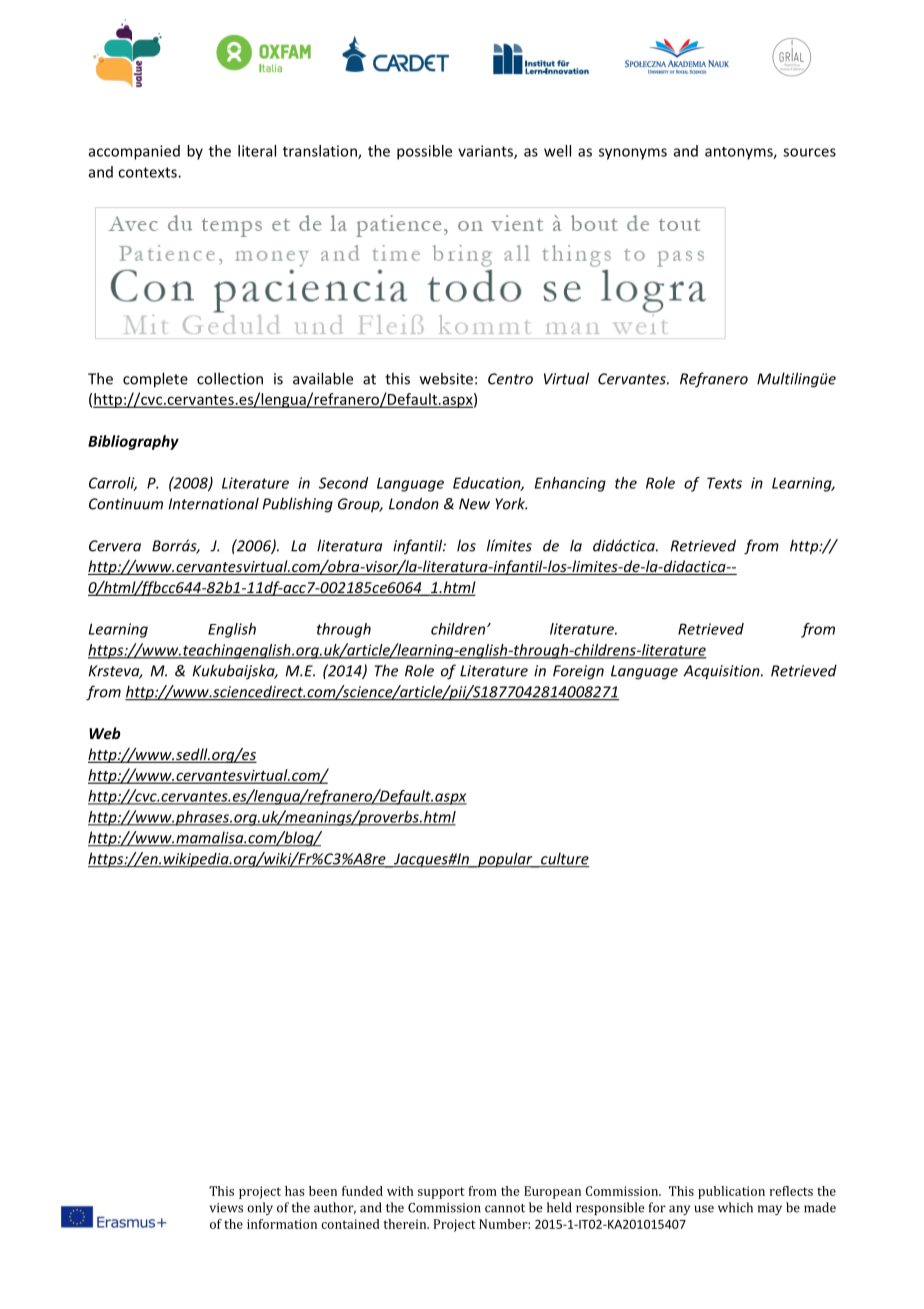 The image size is (924, 1309). Describe the element at coordinates (133, 442) in the screenshot. I see `Bibliography` at that location.
